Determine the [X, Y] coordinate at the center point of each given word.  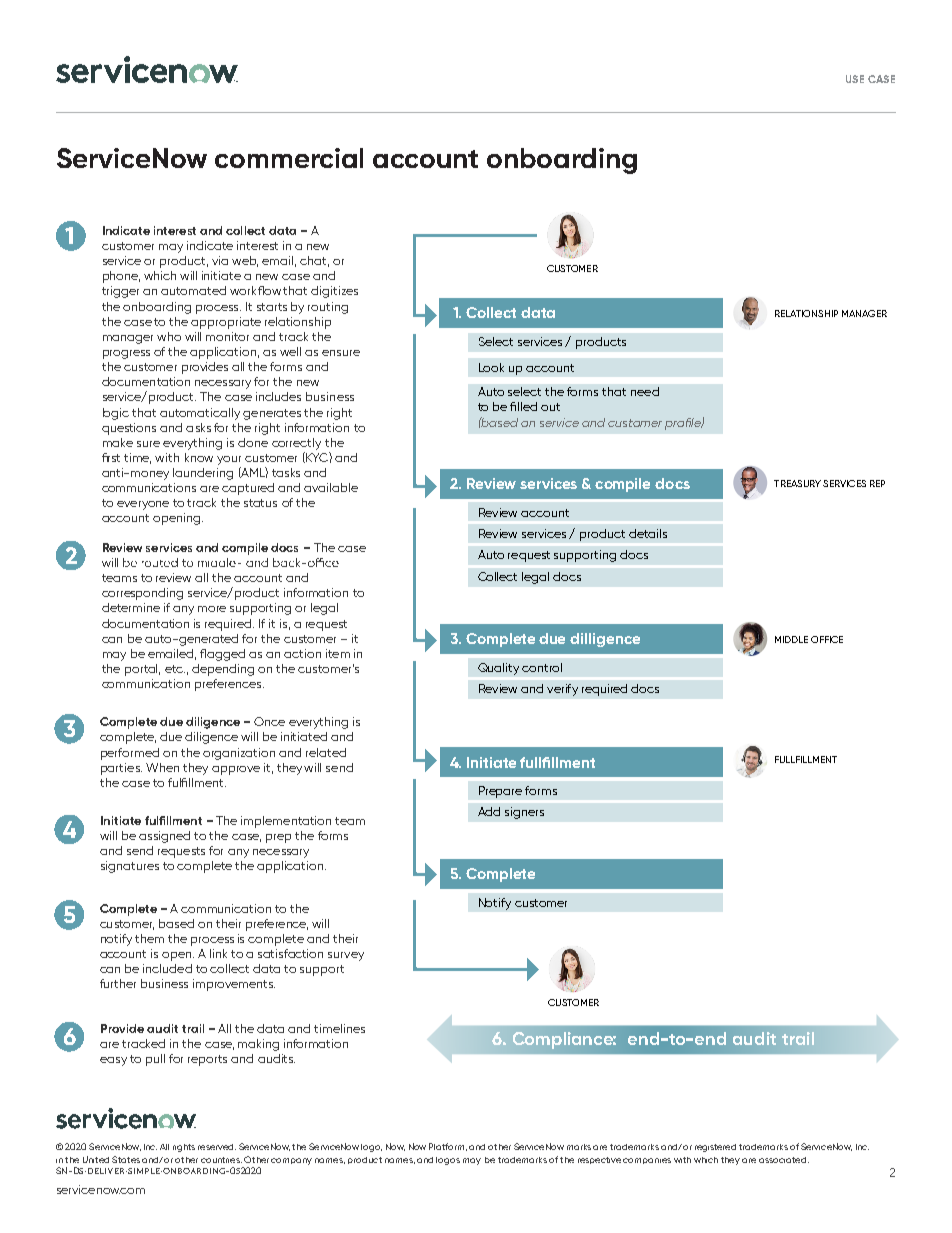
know [199, 457]
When [162, 767]
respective [599, 1160]
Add [489, 811]
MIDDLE [791, 639]
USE [855, 79]
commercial [289, 158]
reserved [217, 1147]
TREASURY [797, 483]
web [245, 261]
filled [523, 406]
